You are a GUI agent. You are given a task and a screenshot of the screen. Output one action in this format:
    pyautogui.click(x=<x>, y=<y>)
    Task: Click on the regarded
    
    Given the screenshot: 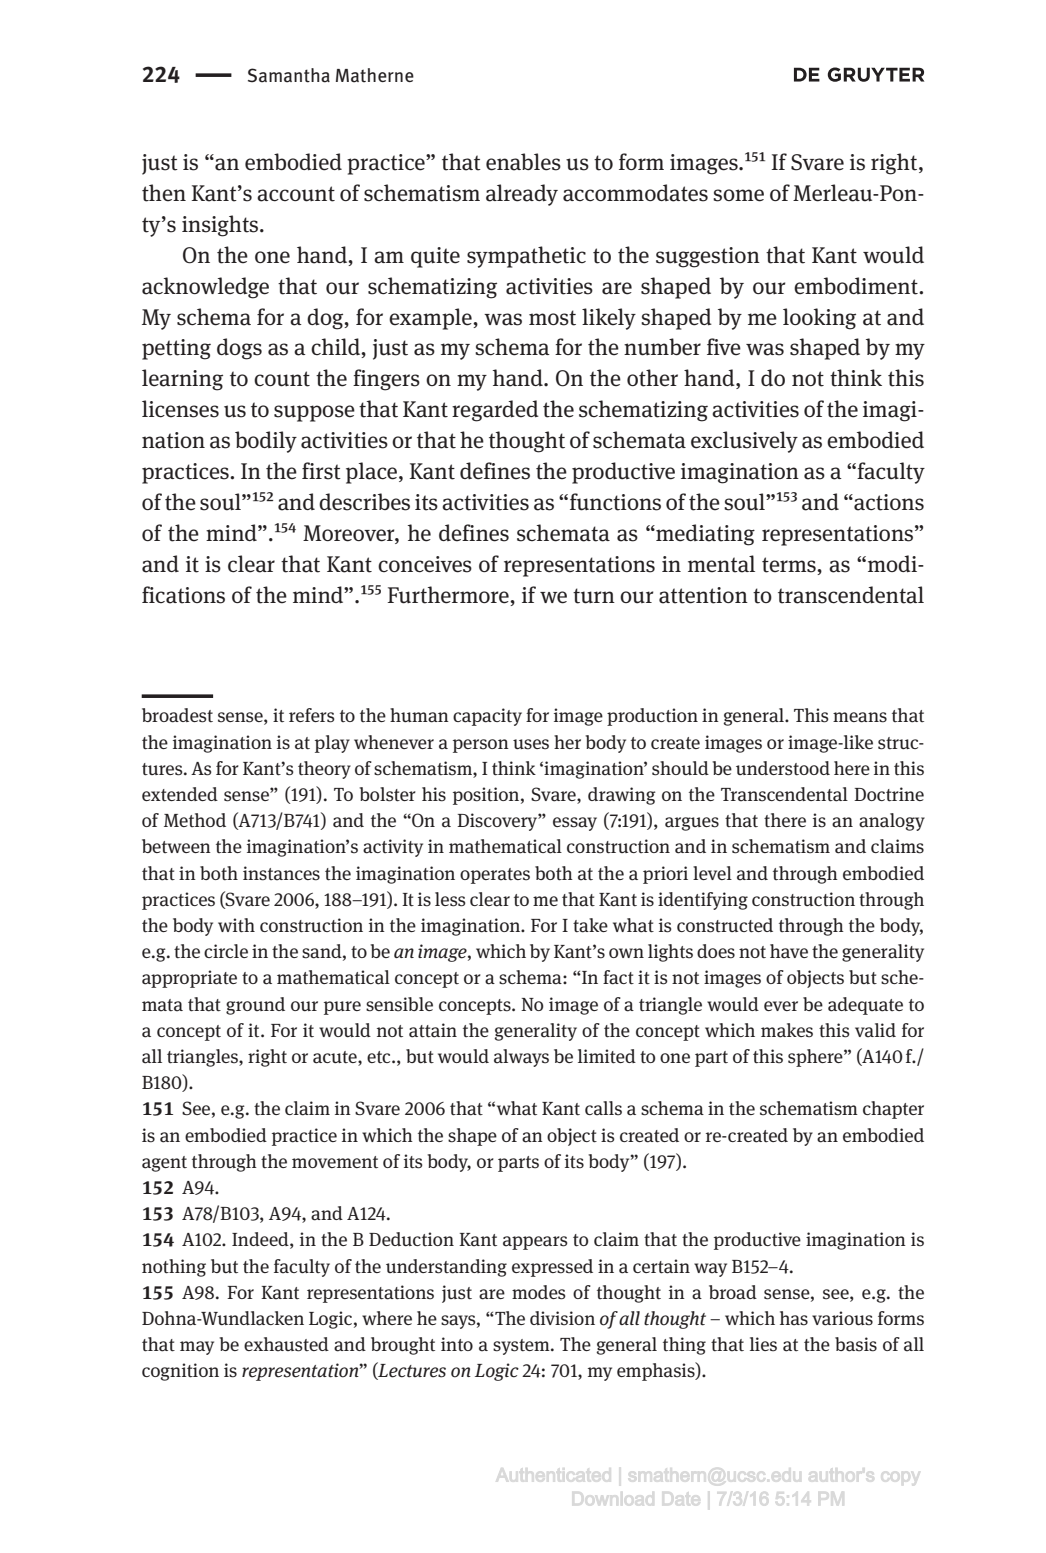 What is the action you would take?
    pyautogui.click(x=495, y=411)
